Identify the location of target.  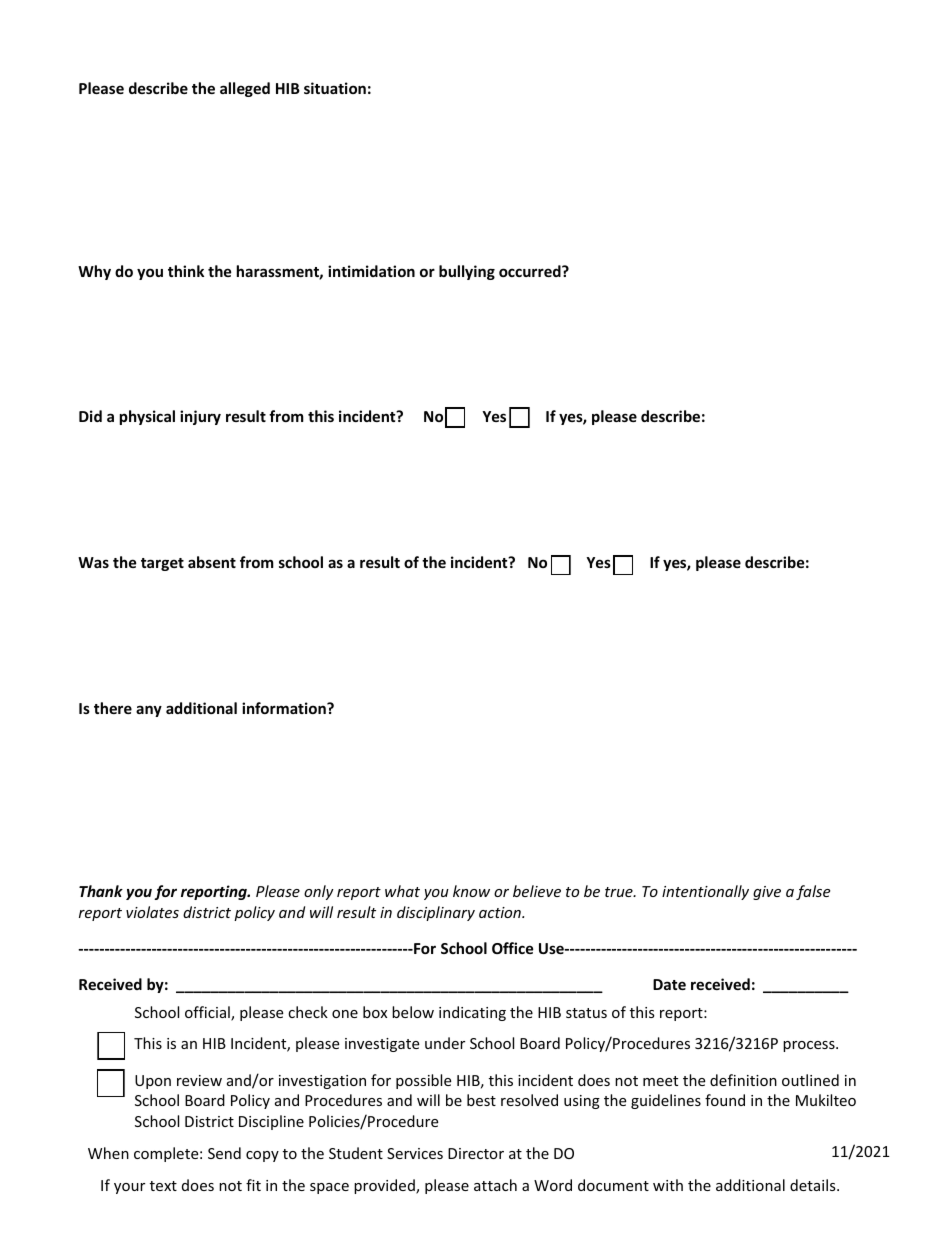
(162, 564).
